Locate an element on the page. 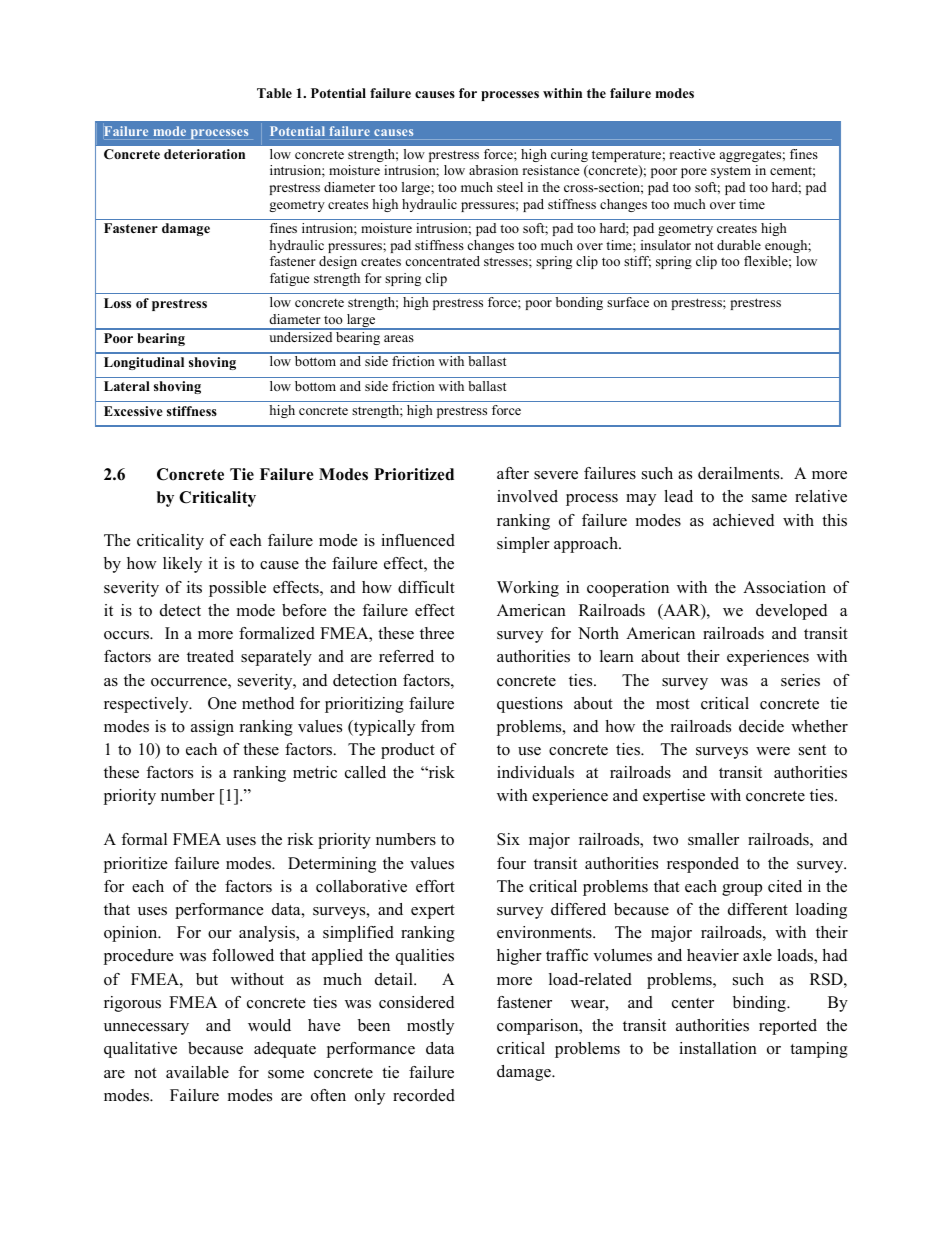 This document has height=1233, width=952. areas is located at coordinates (399, 338).
